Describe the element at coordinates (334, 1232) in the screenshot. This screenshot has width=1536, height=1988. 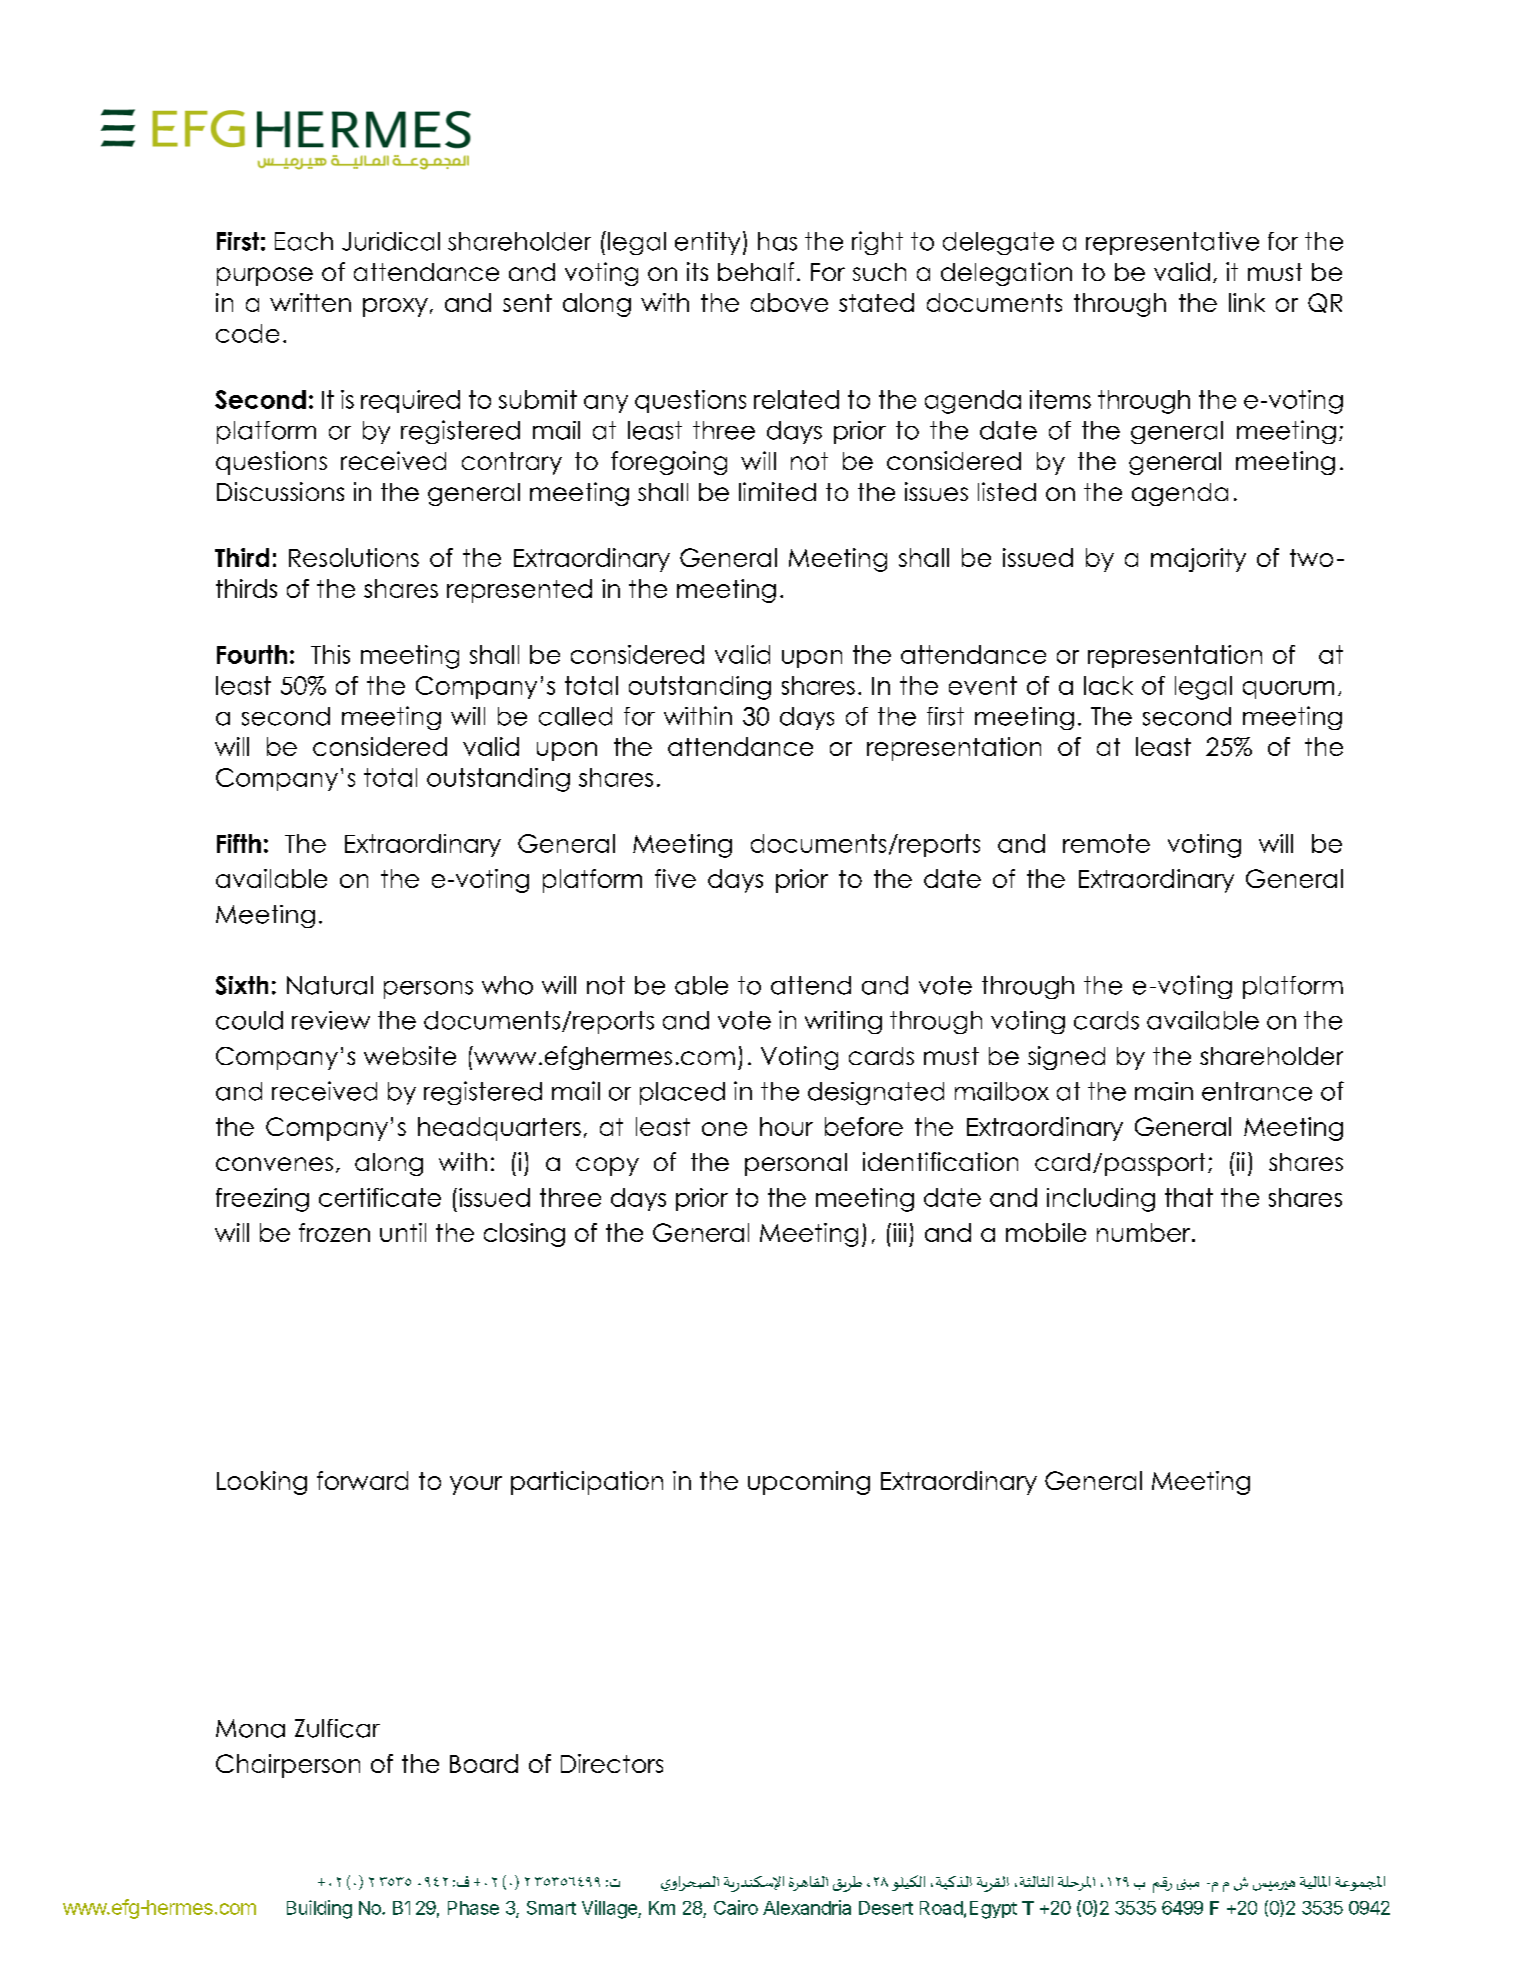
I see `frozen` at that location.
